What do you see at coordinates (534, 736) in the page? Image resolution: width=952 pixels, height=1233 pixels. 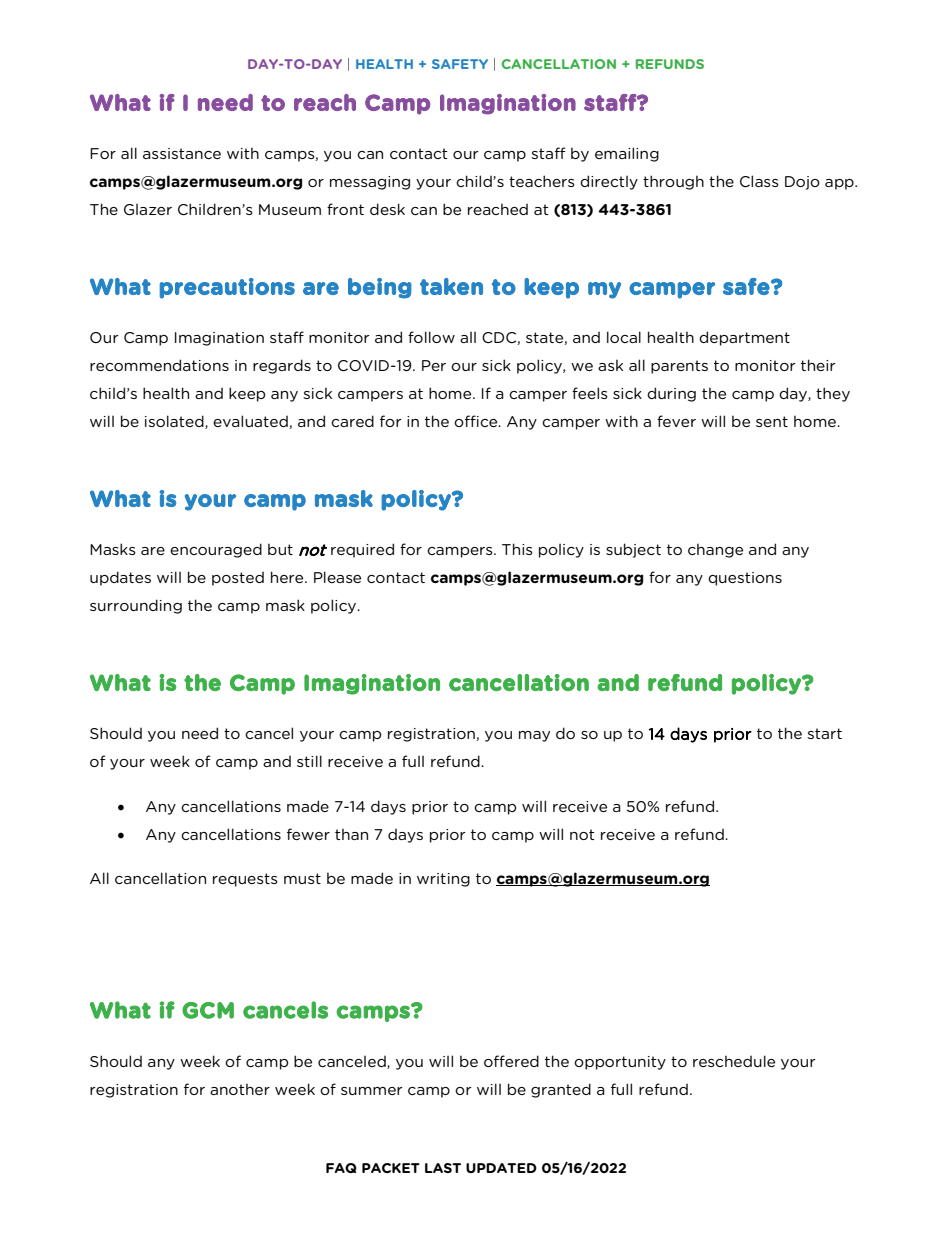 I see `may` at bounding box center [534, 736].
